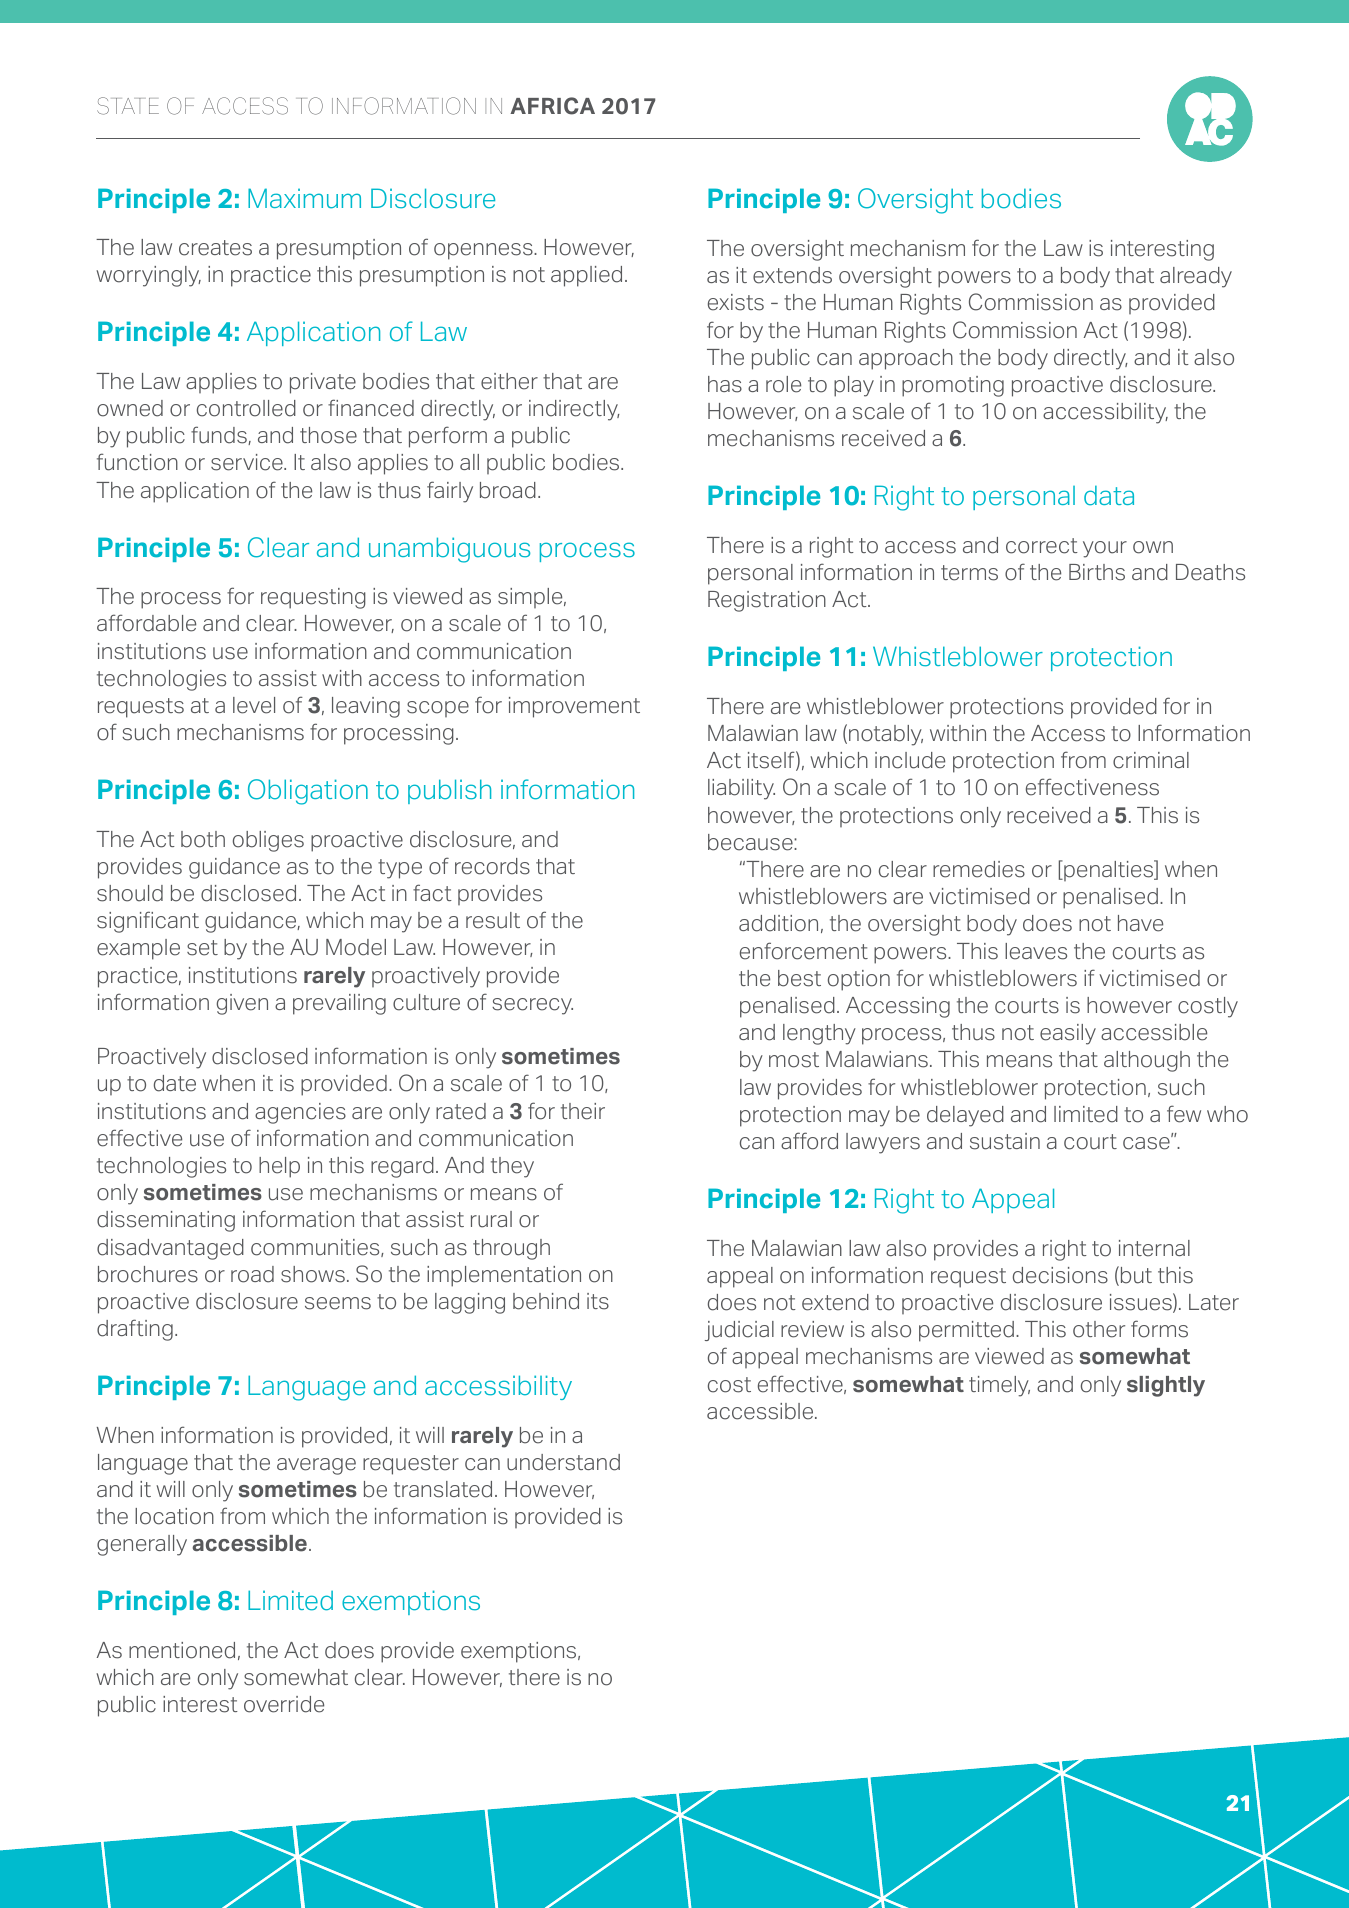  I want to click on Maximum, so click(304, 198).
